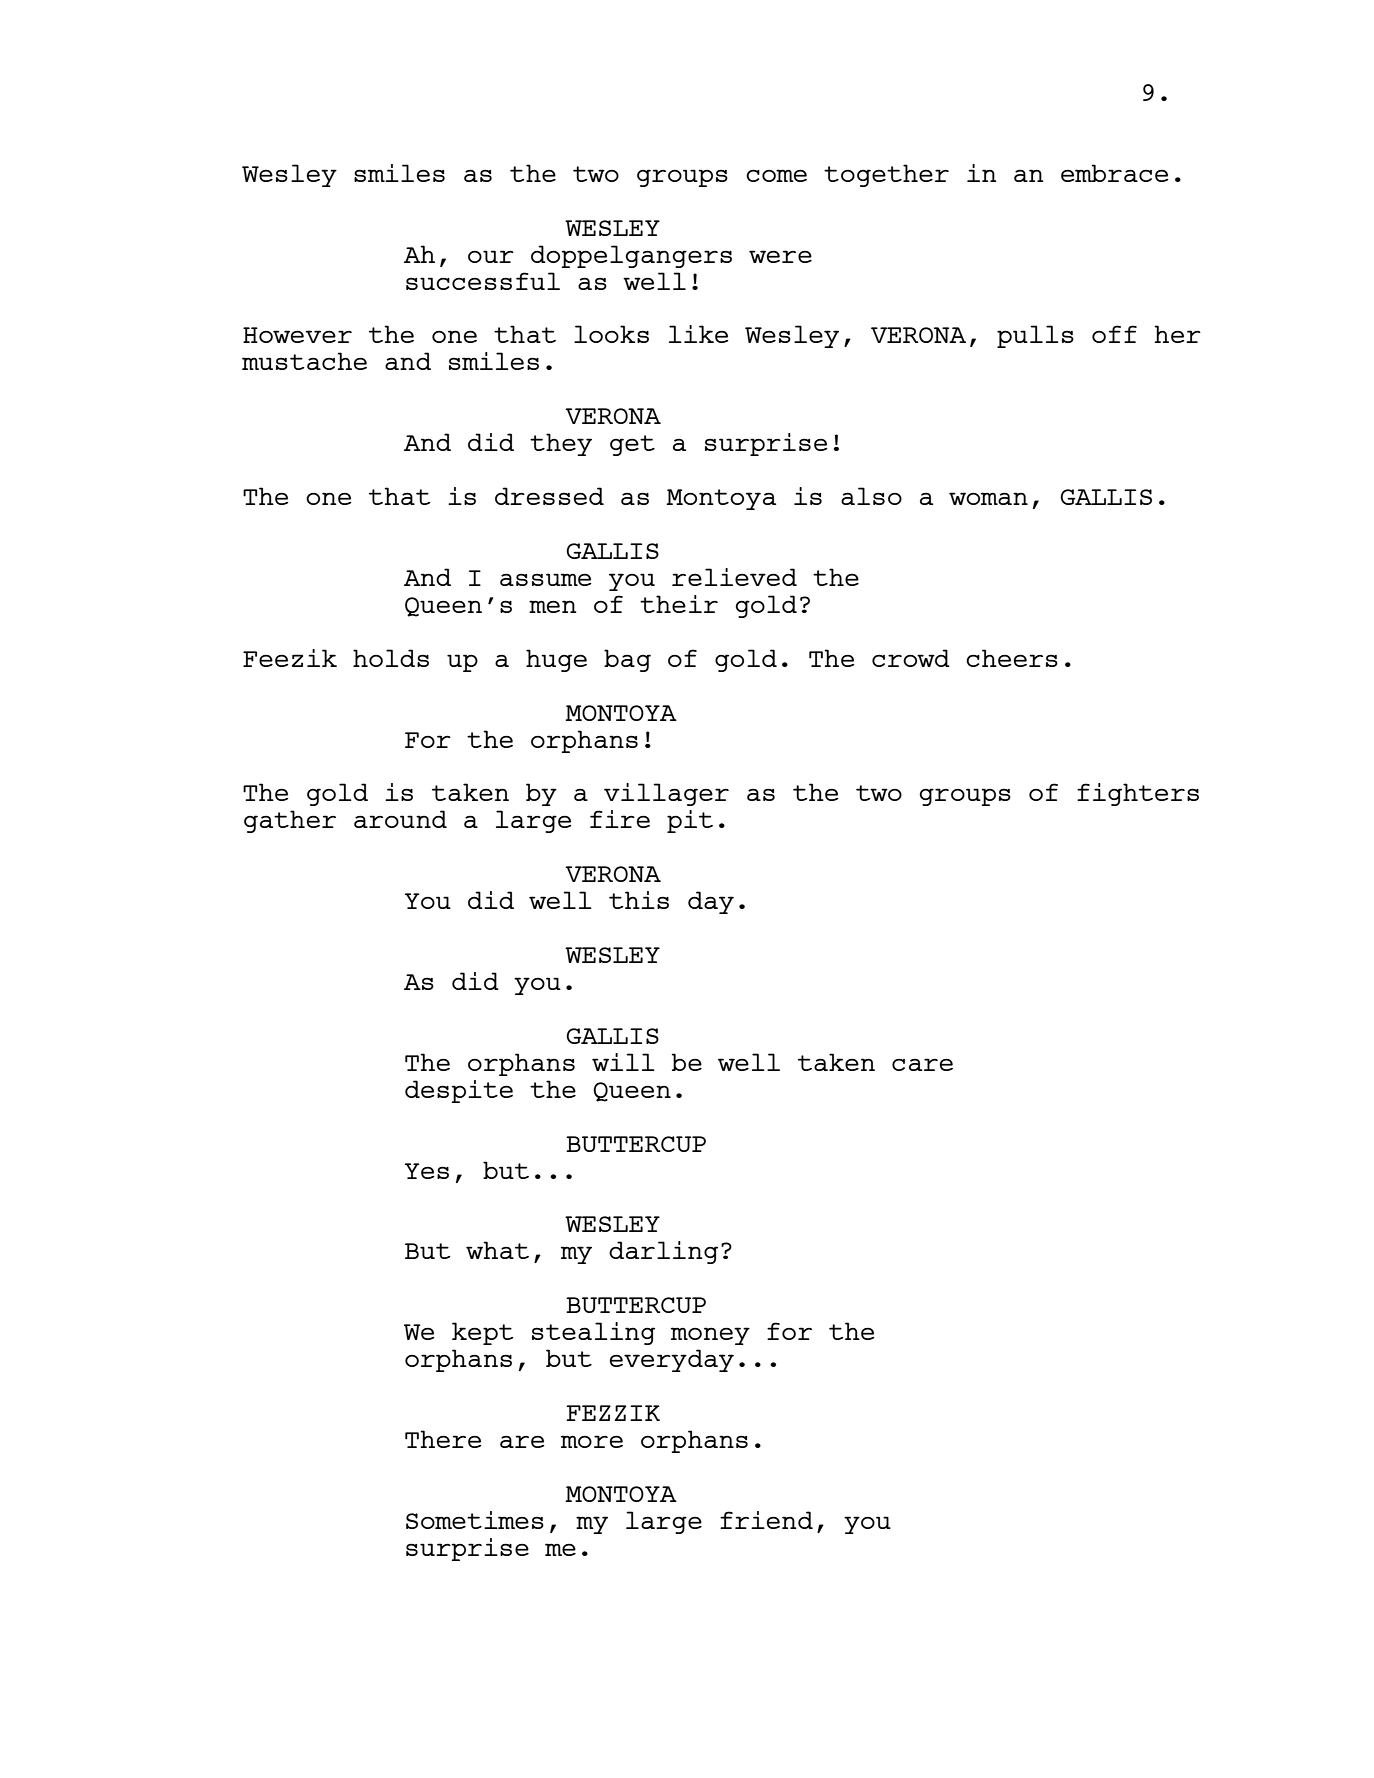 Image resolution: width=1374 pixels, height=1778 pixels. I want to click on friend, so click(766, 1520).
